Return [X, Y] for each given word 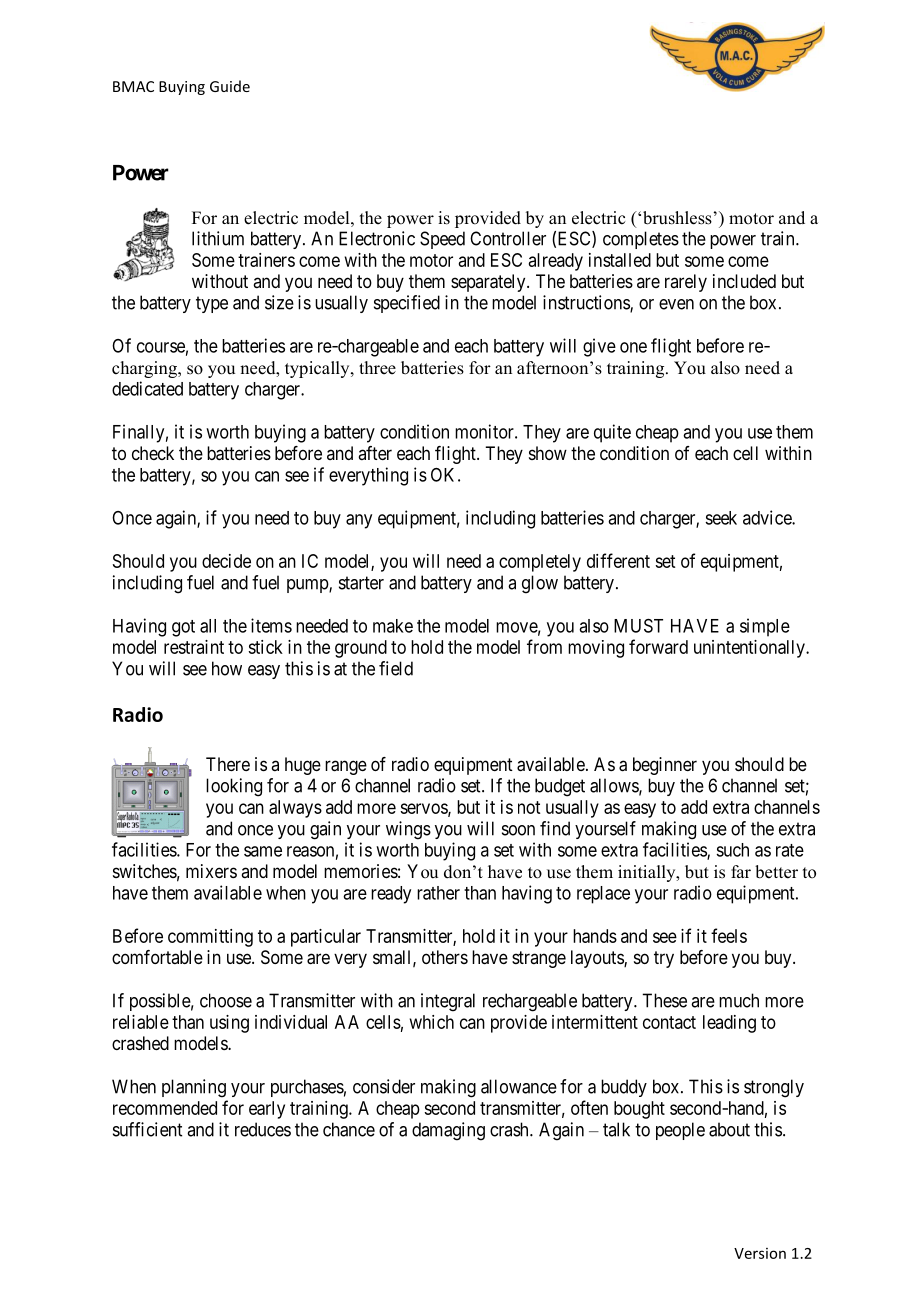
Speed [442, 240]
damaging [448, 1131]
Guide [230, 86]
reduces [263, 1129]
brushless [678, 218]
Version [760, 1253]
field [396, 668]
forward [658, 646]
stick [265, 647]
